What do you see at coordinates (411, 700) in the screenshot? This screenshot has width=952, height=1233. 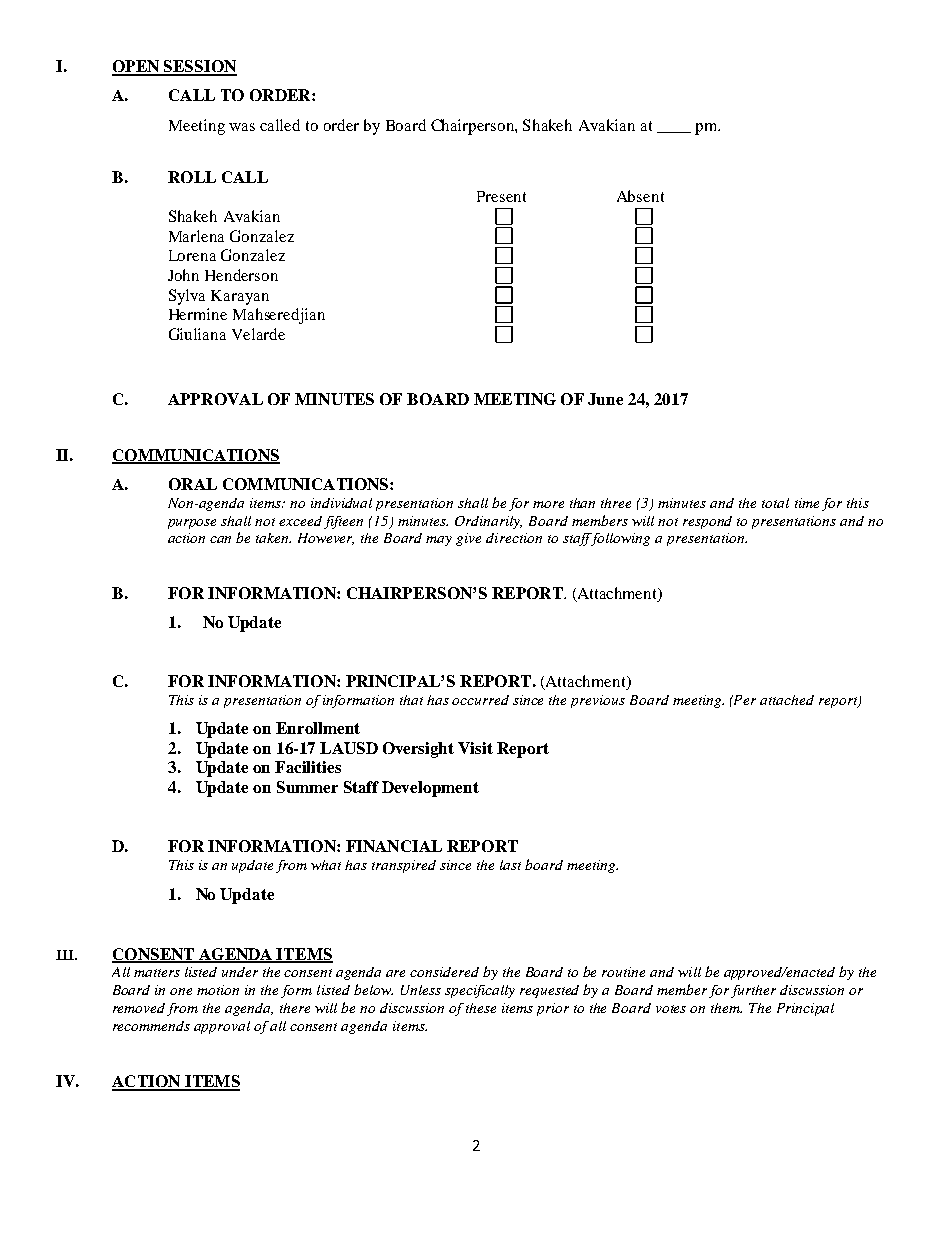 I see `that` at bounding box center [411, 700].
